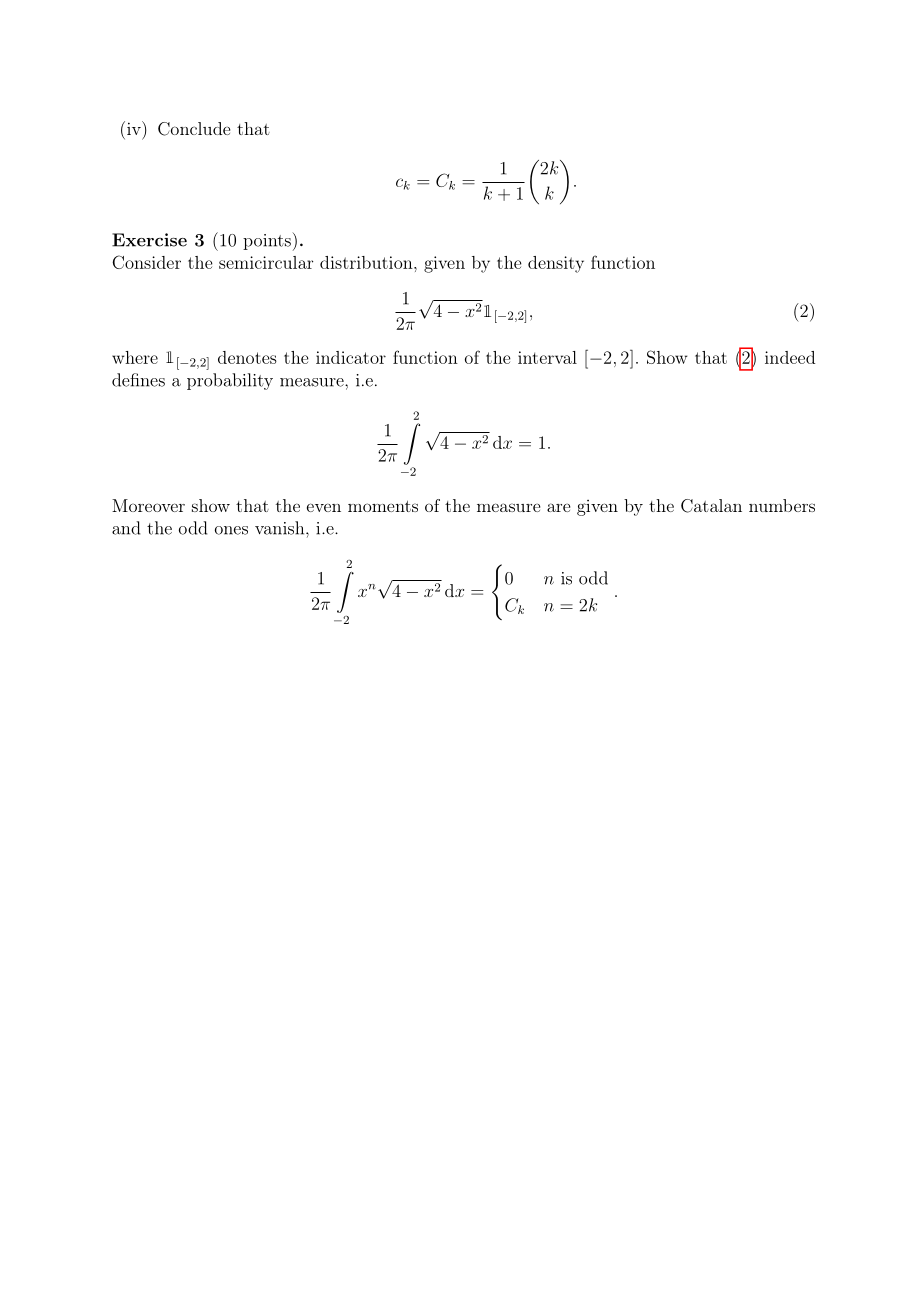  What do you see at coordinates (558, 507) in the image?
I see `are` at bounding box center [558, 507].
